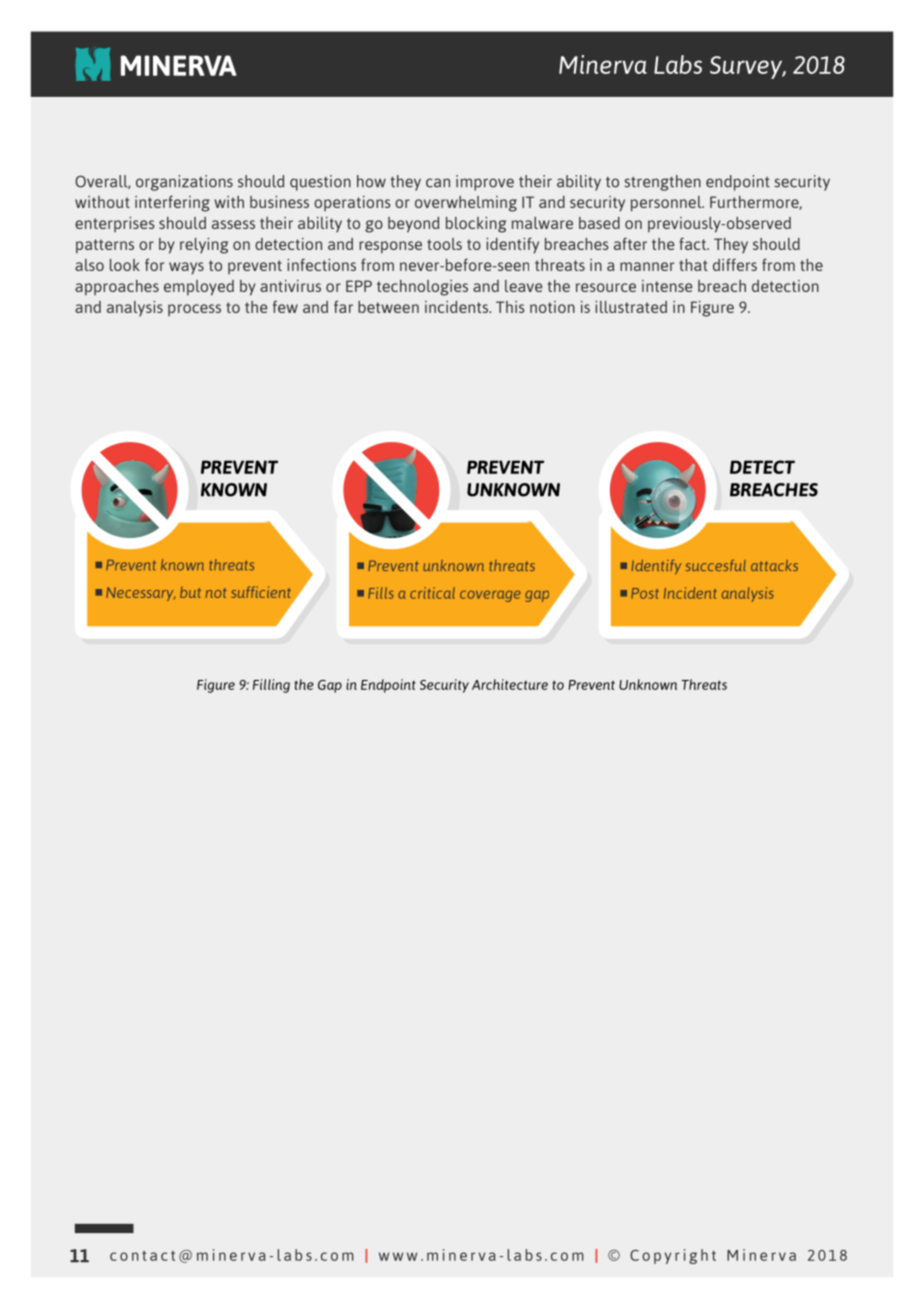 This screenshot has width=924, height=1308. I want to click on Filling, so click(271, 686).
